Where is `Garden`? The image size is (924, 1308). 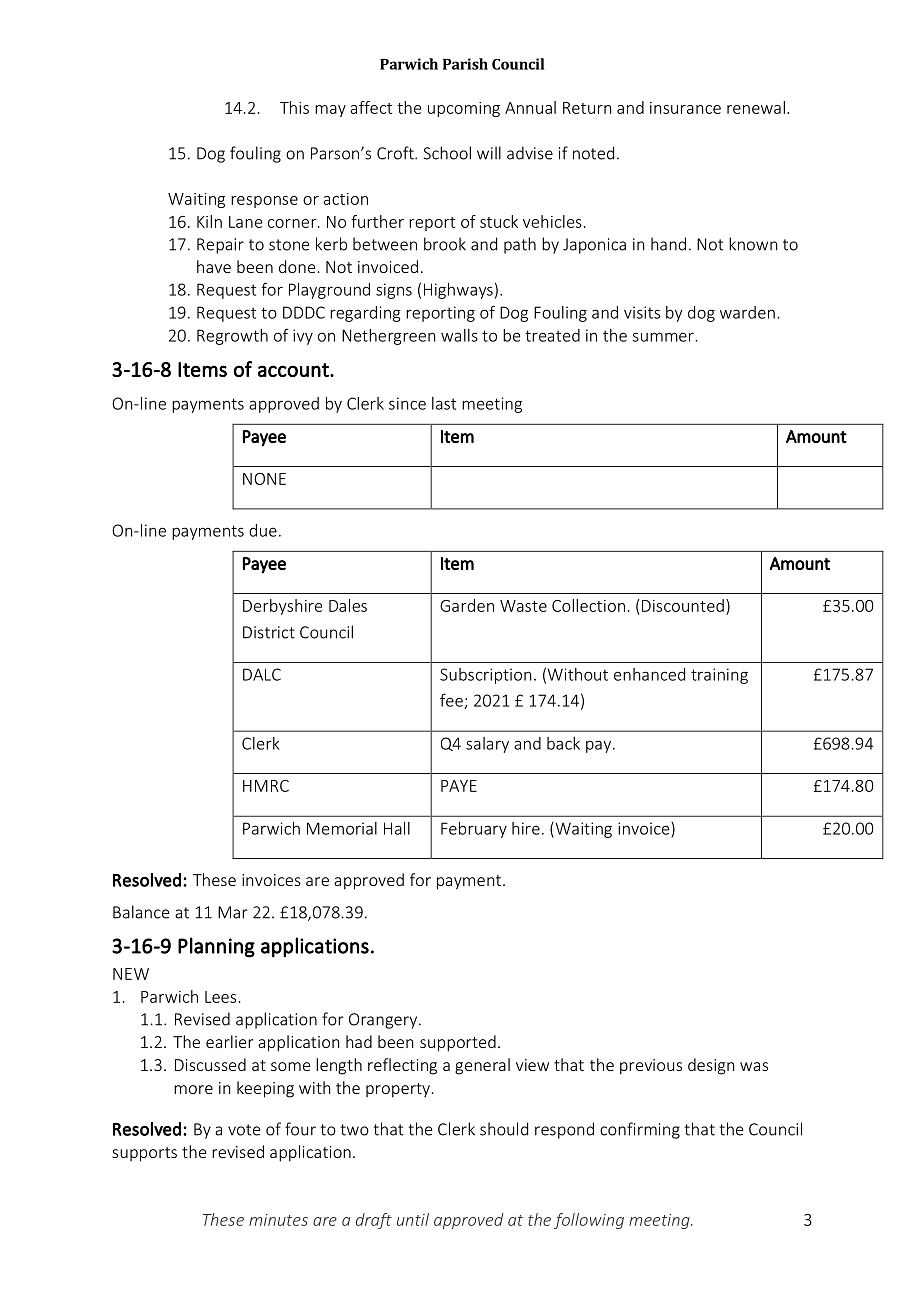 Garden is located at coordinates (467, 605).
